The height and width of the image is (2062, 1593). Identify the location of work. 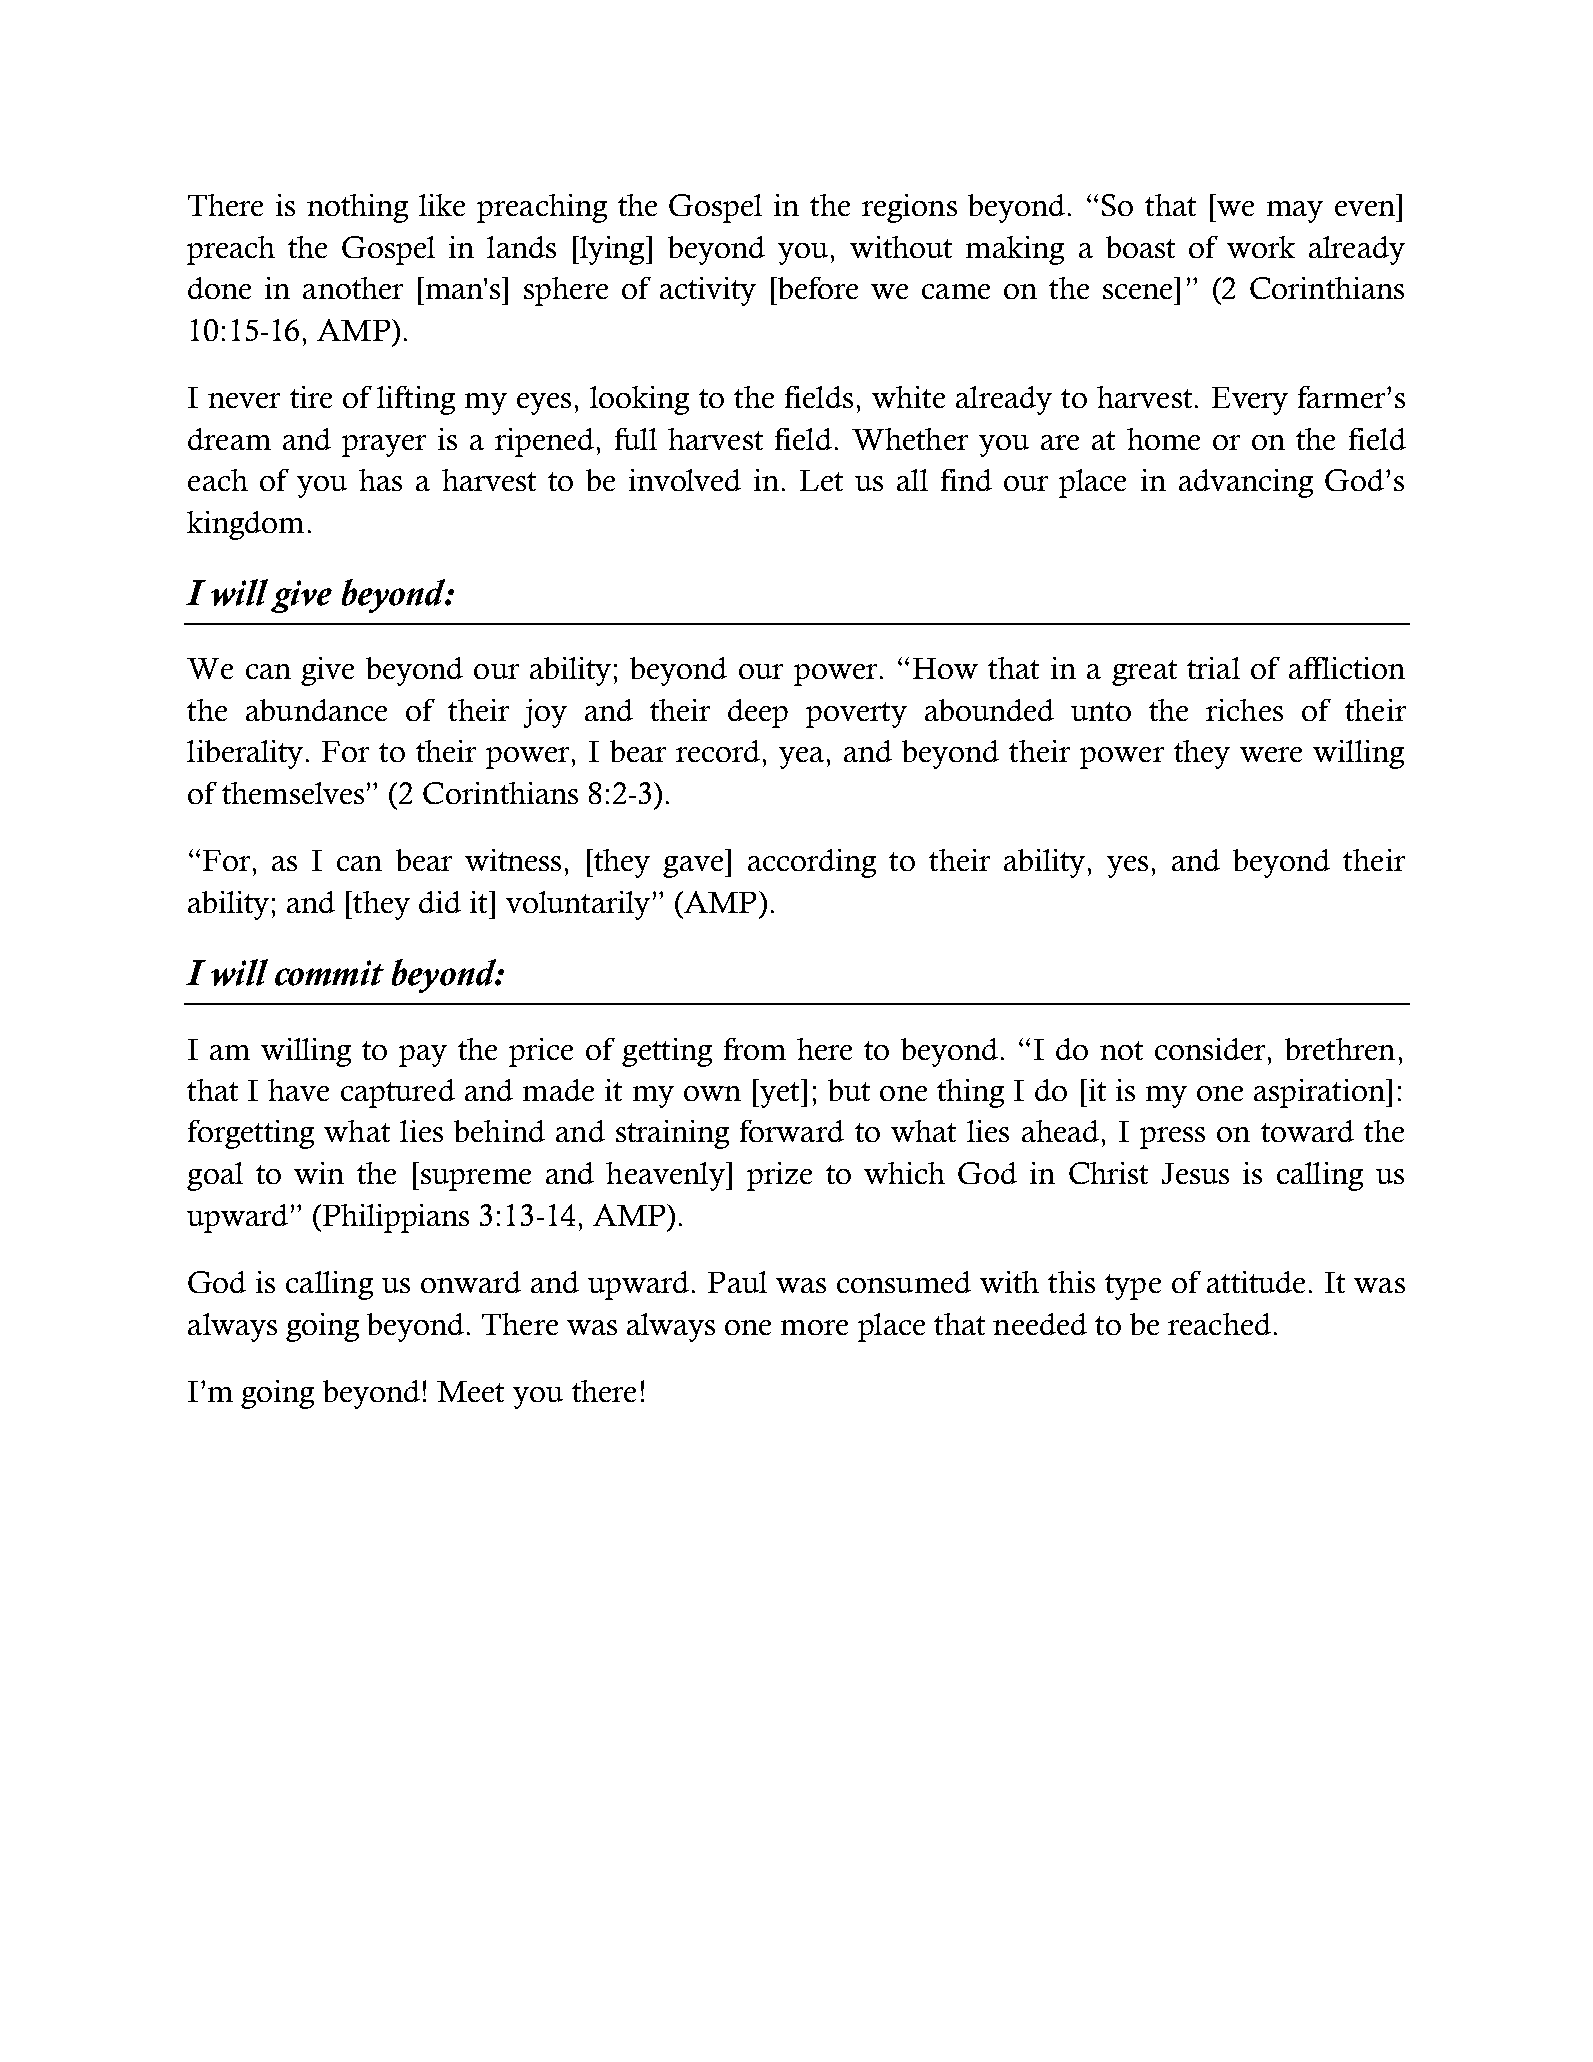
(1261, 247).
